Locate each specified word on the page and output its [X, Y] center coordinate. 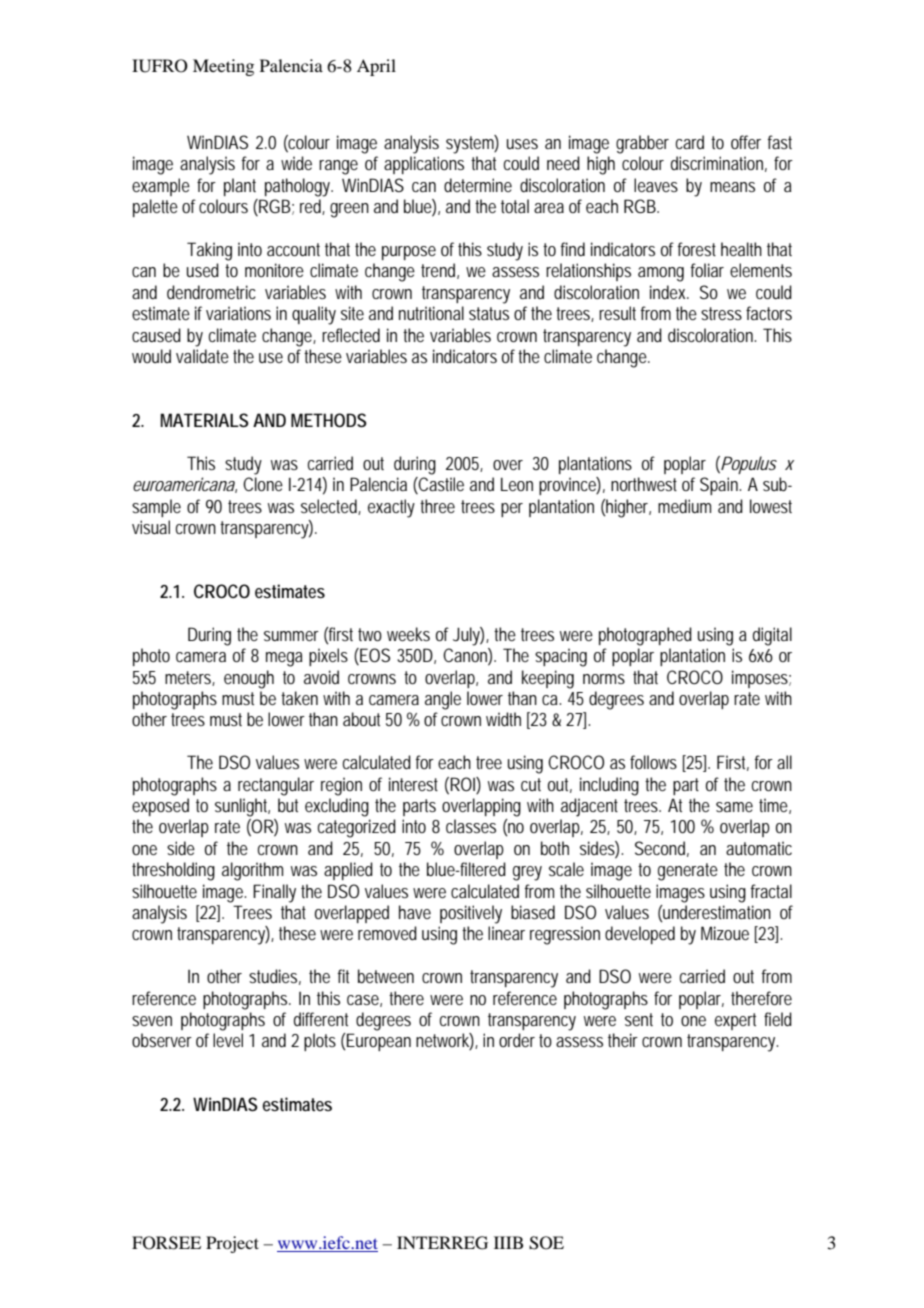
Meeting [223, 67]
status [489, 313]
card [690, 142]
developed [640, 935]
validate [202, 356]
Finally [274, 893]
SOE [546, 1243]
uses [522, 144]
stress [721, 313]
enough [249, 679]
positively [471, 914]
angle [443, 700]
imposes [760, 679]
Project [232, 1244]
